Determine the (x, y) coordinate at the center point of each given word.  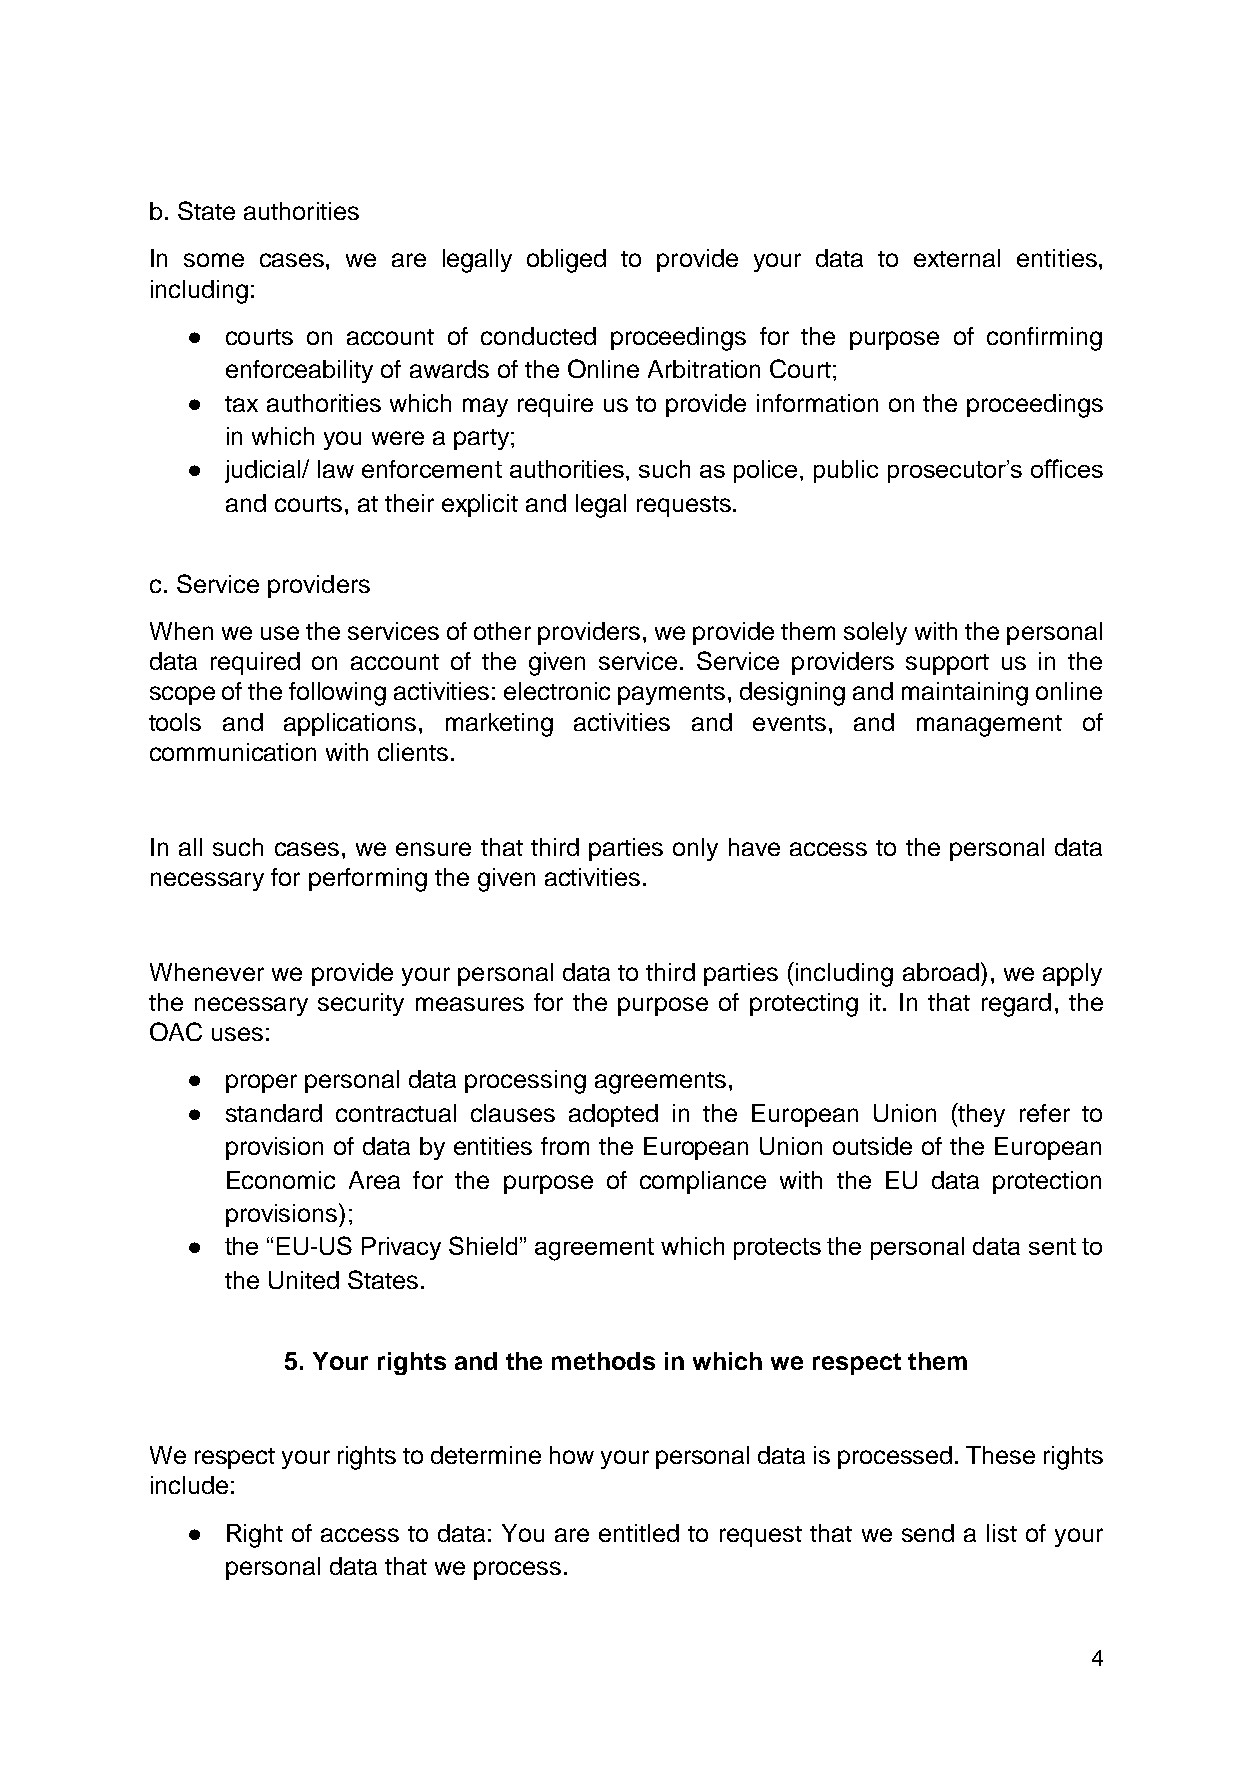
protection (1047, 1182)
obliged (566, 261)
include (189, 1485)
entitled (639, 1533)
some (214, 260)
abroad (941, 972)
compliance (703, 1182)
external (957, 258)
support (947, 664)
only (695, 849)
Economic (281, 1180)
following (337, 694)
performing (368, 880)
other (502, 631)
